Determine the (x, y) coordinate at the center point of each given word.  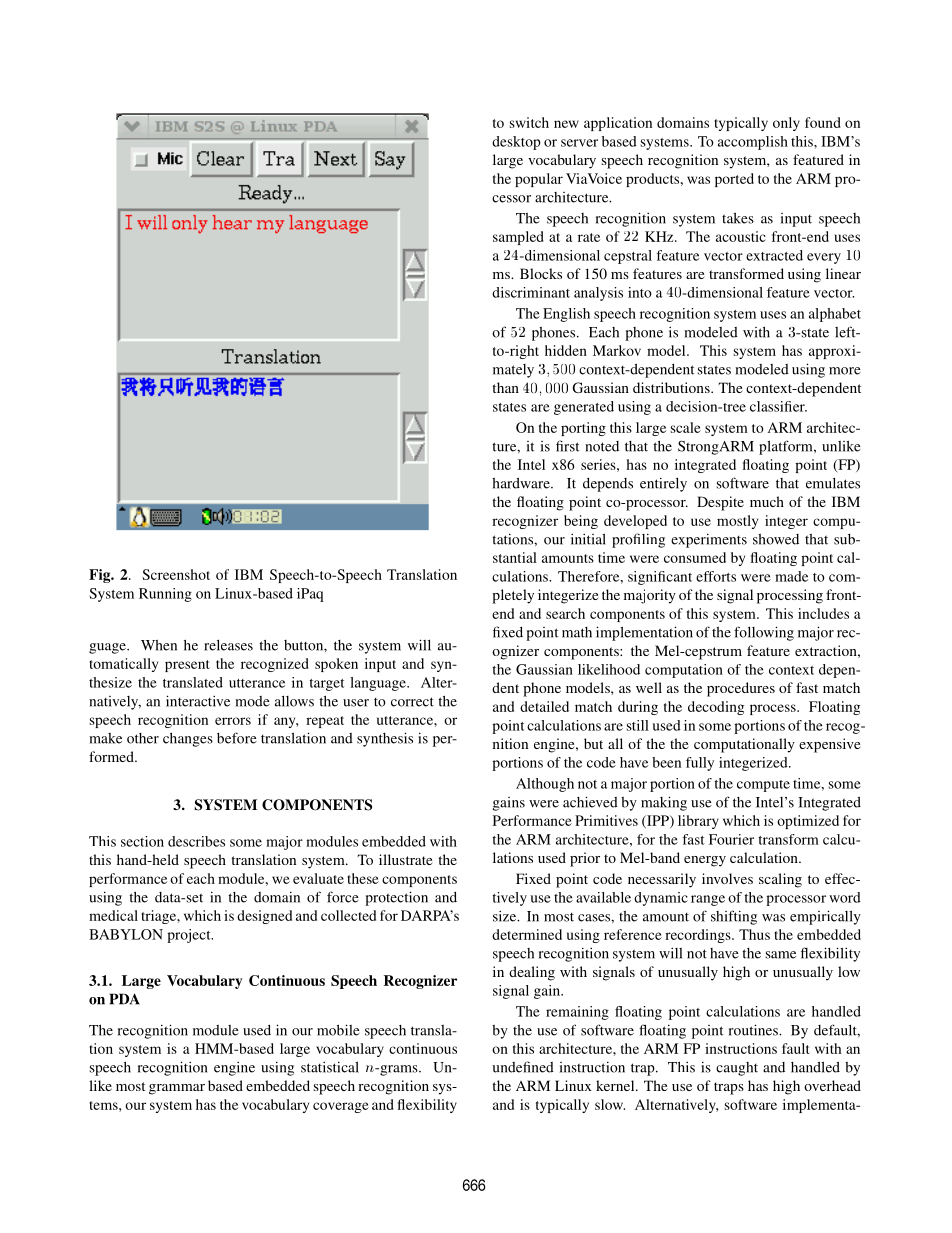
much (767, 501)
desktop (516, 143)
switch (529, 122)
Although (545, 785)
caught (737, 1069)
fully (700, 764)
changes (188, 739)
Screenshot (176, 574)
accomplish (753, 143)
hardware (522, 483)
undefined (523, 1067)
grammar (177, 1089)
